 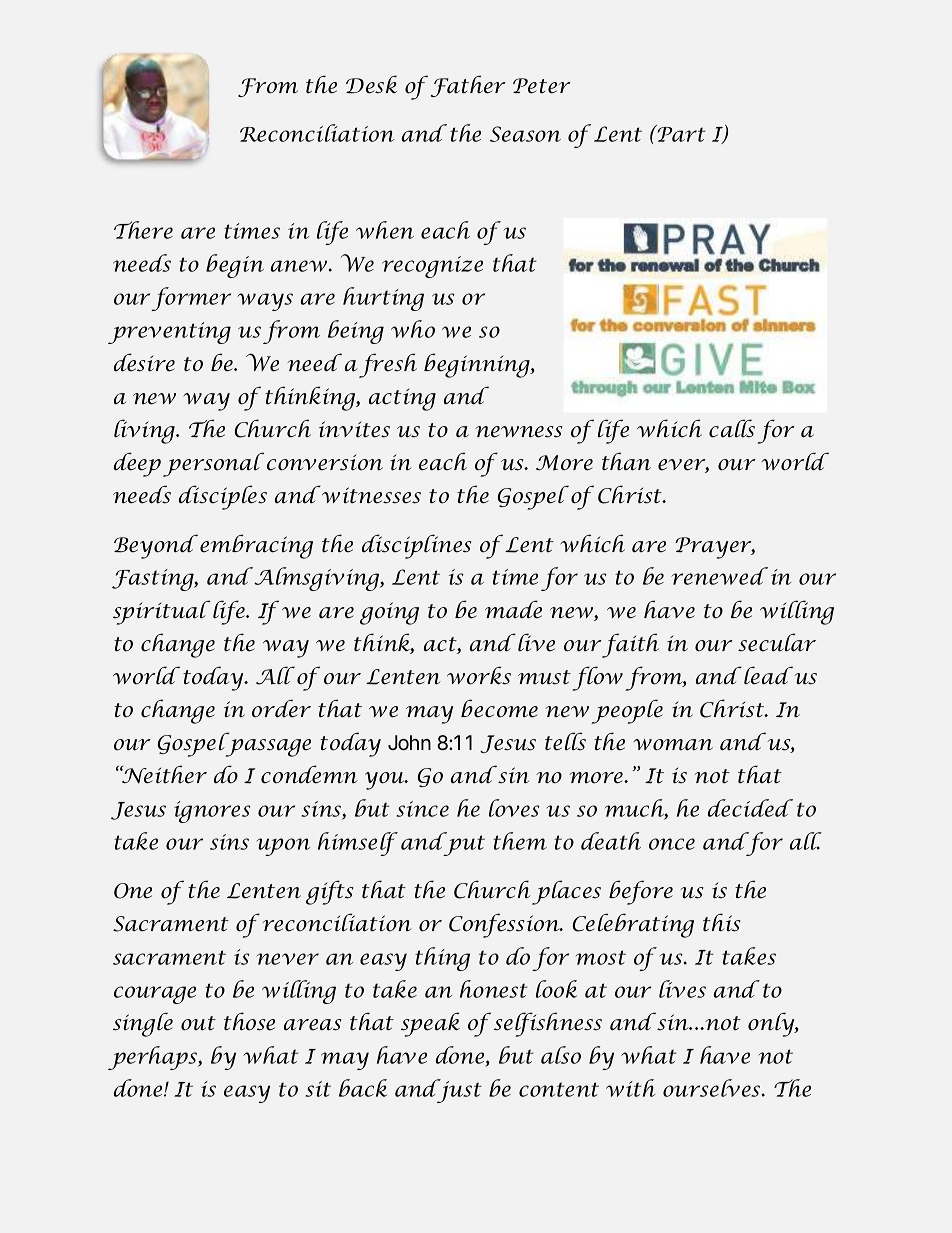 What do you see at coordinates (468, 86) in the page?
I see `Father` at bounding box center [468, 86].
